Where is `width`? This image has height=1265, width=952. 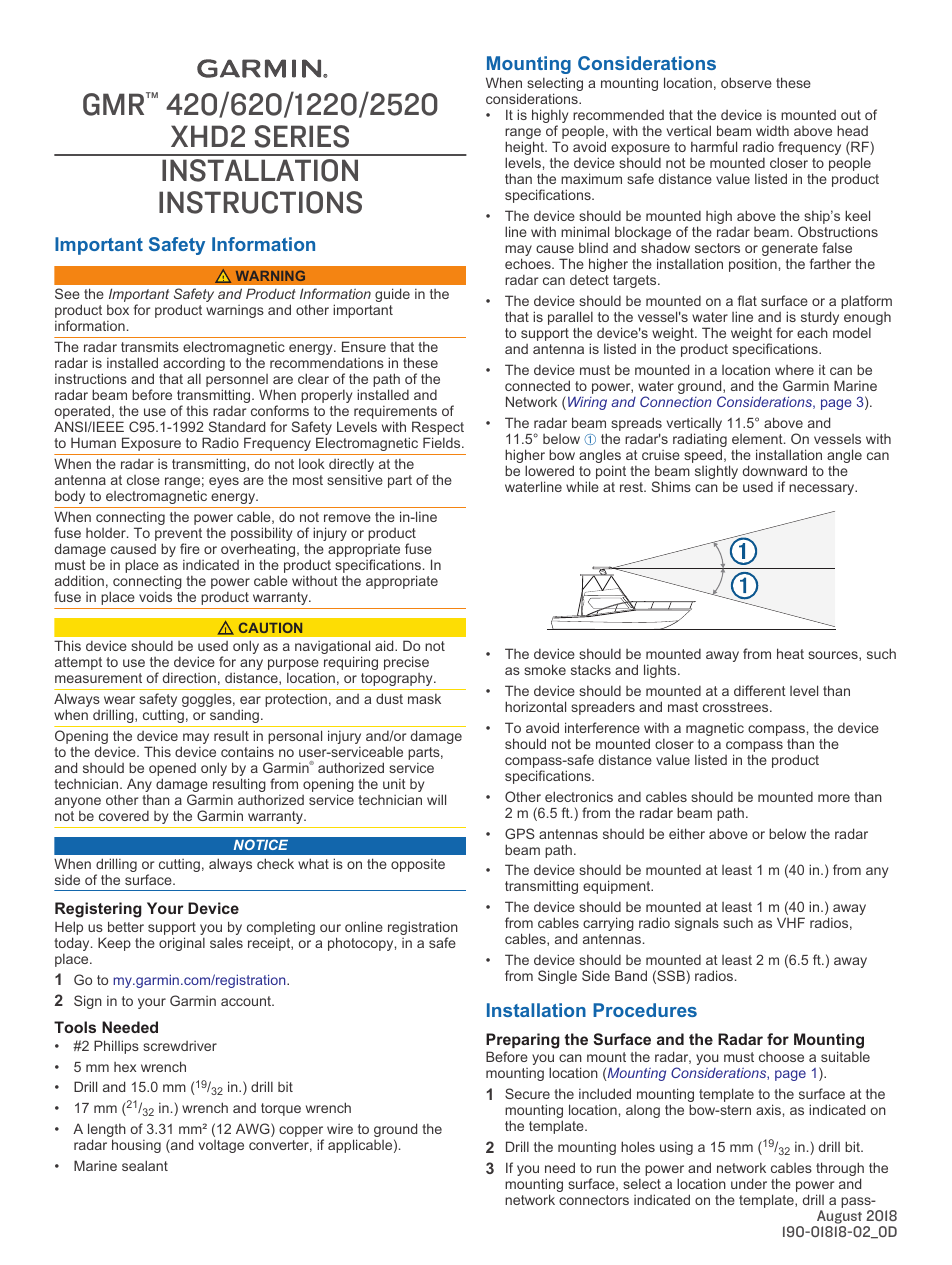
width is located at coordinates (772, 131).
